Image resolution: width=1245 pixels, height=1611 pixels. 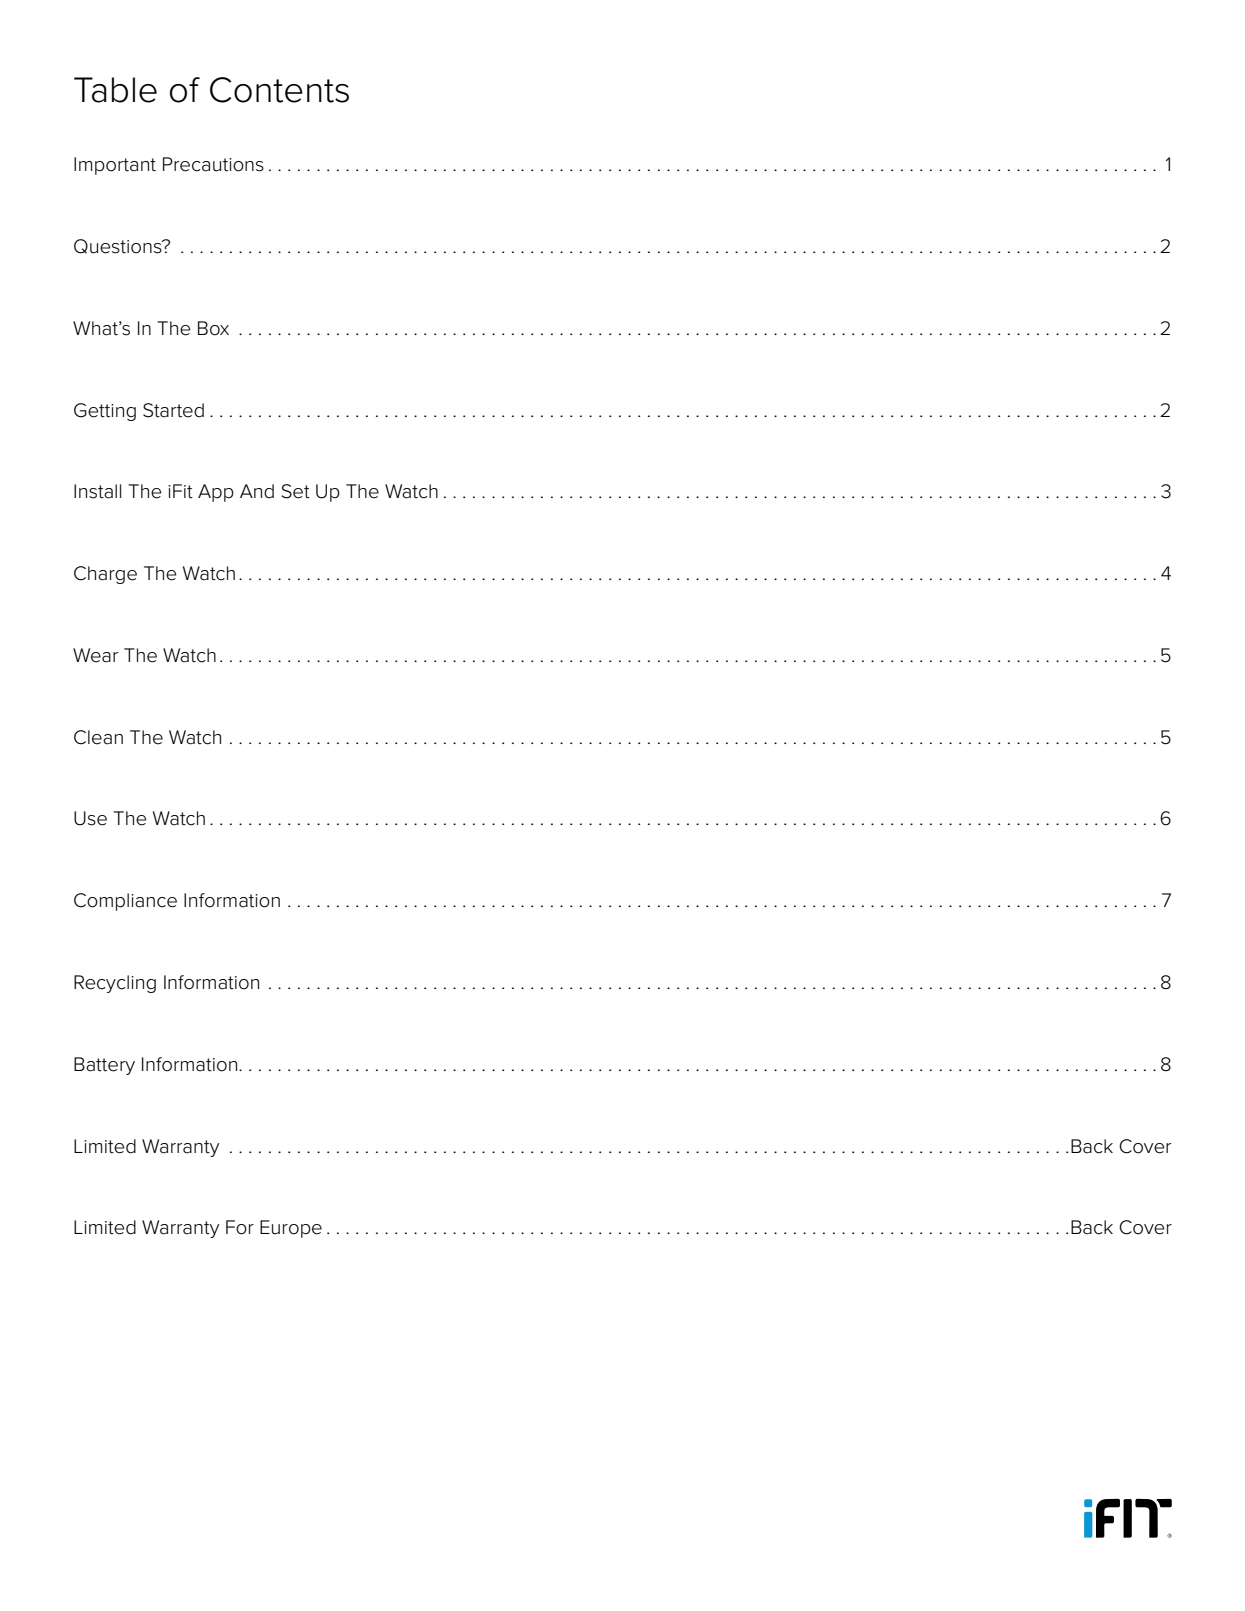 I want to click on App, so click(x=216, y=493).
